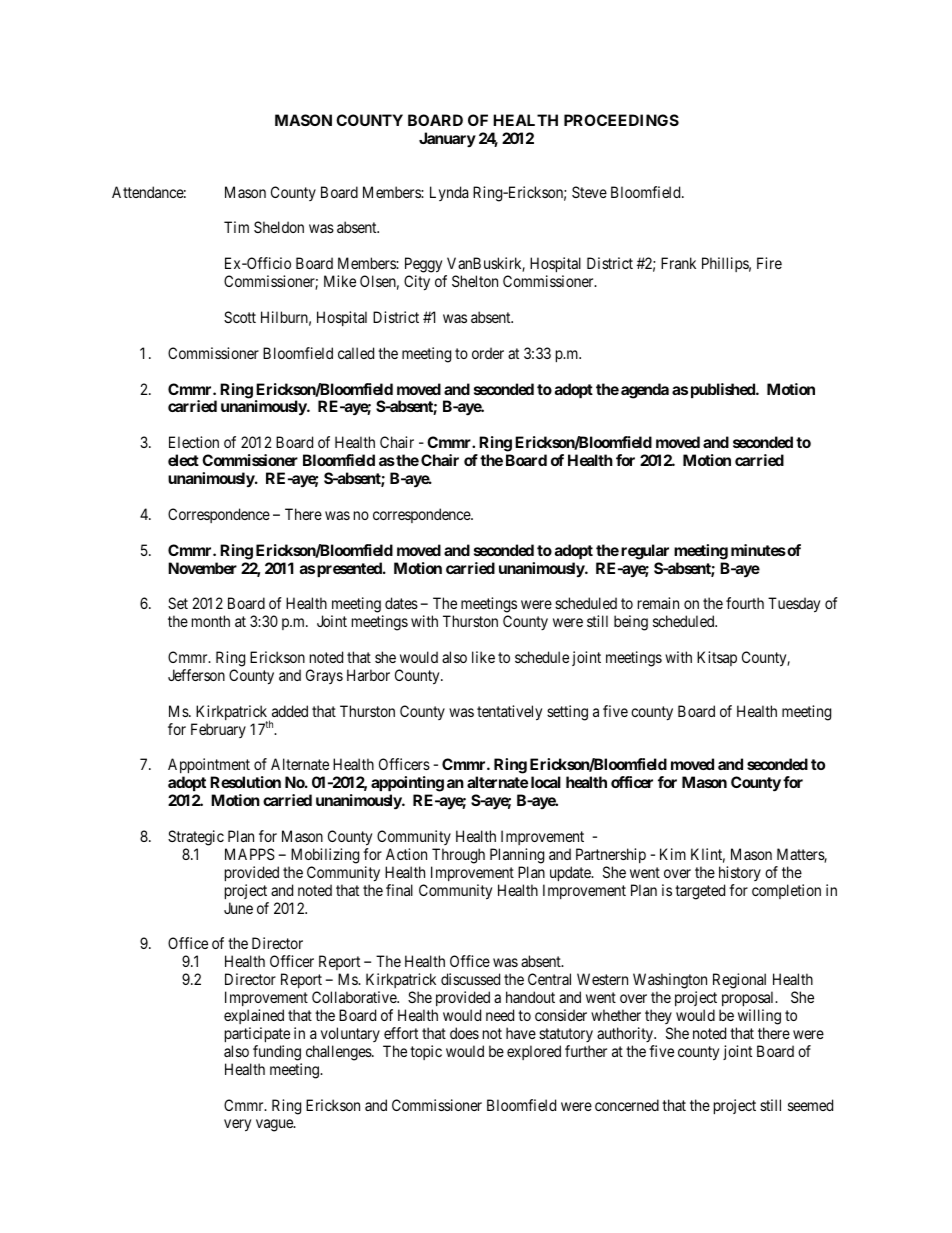 The height and width of the document is (1233, 952). Describe the element at coordinates (202, 568) in the document. I see `November` at that location.
